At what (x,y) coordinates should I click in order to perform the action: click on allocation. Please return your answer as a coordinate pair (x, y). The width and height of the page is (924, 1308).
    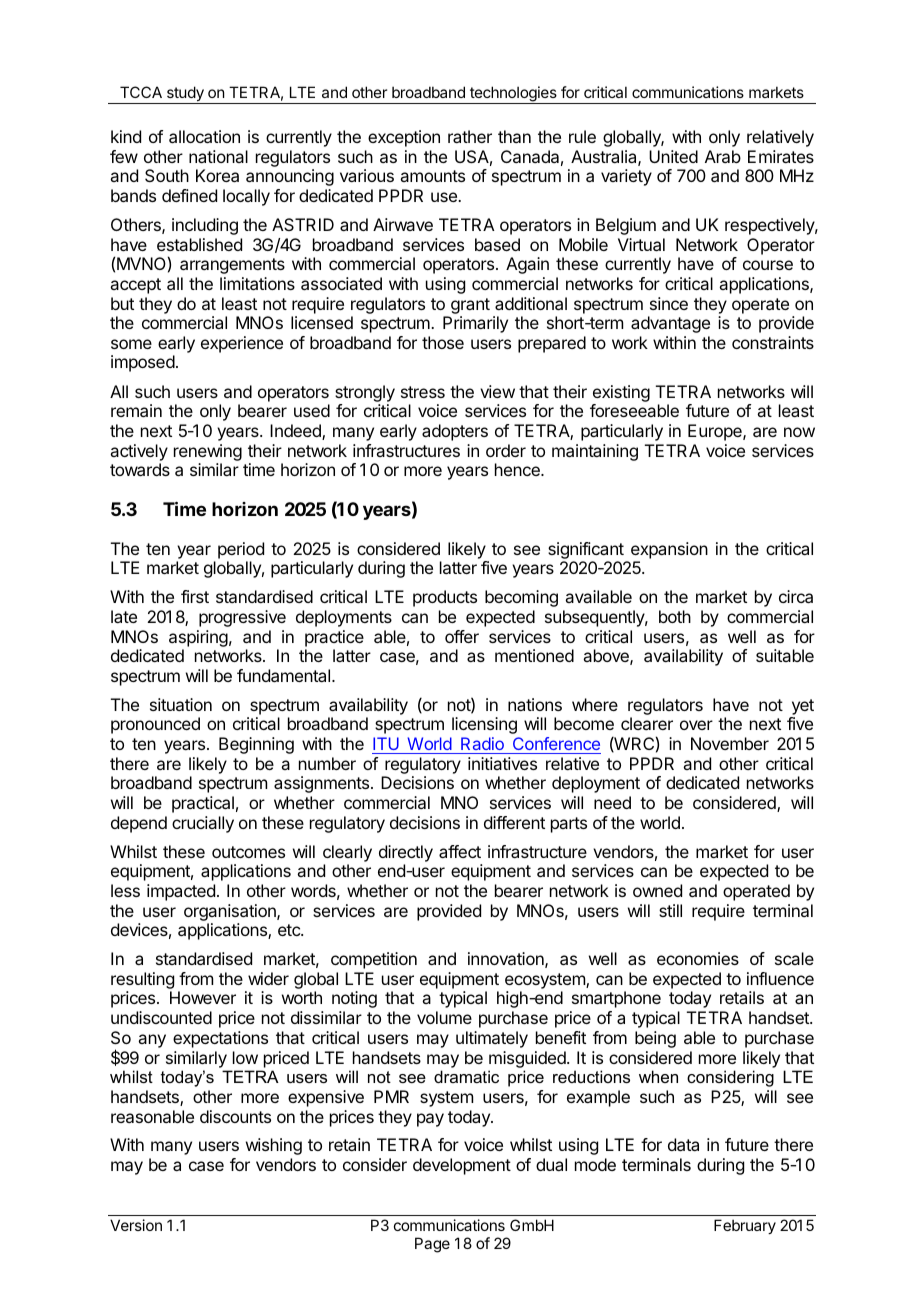
    Looking at the image, I should click on (204, 136).
